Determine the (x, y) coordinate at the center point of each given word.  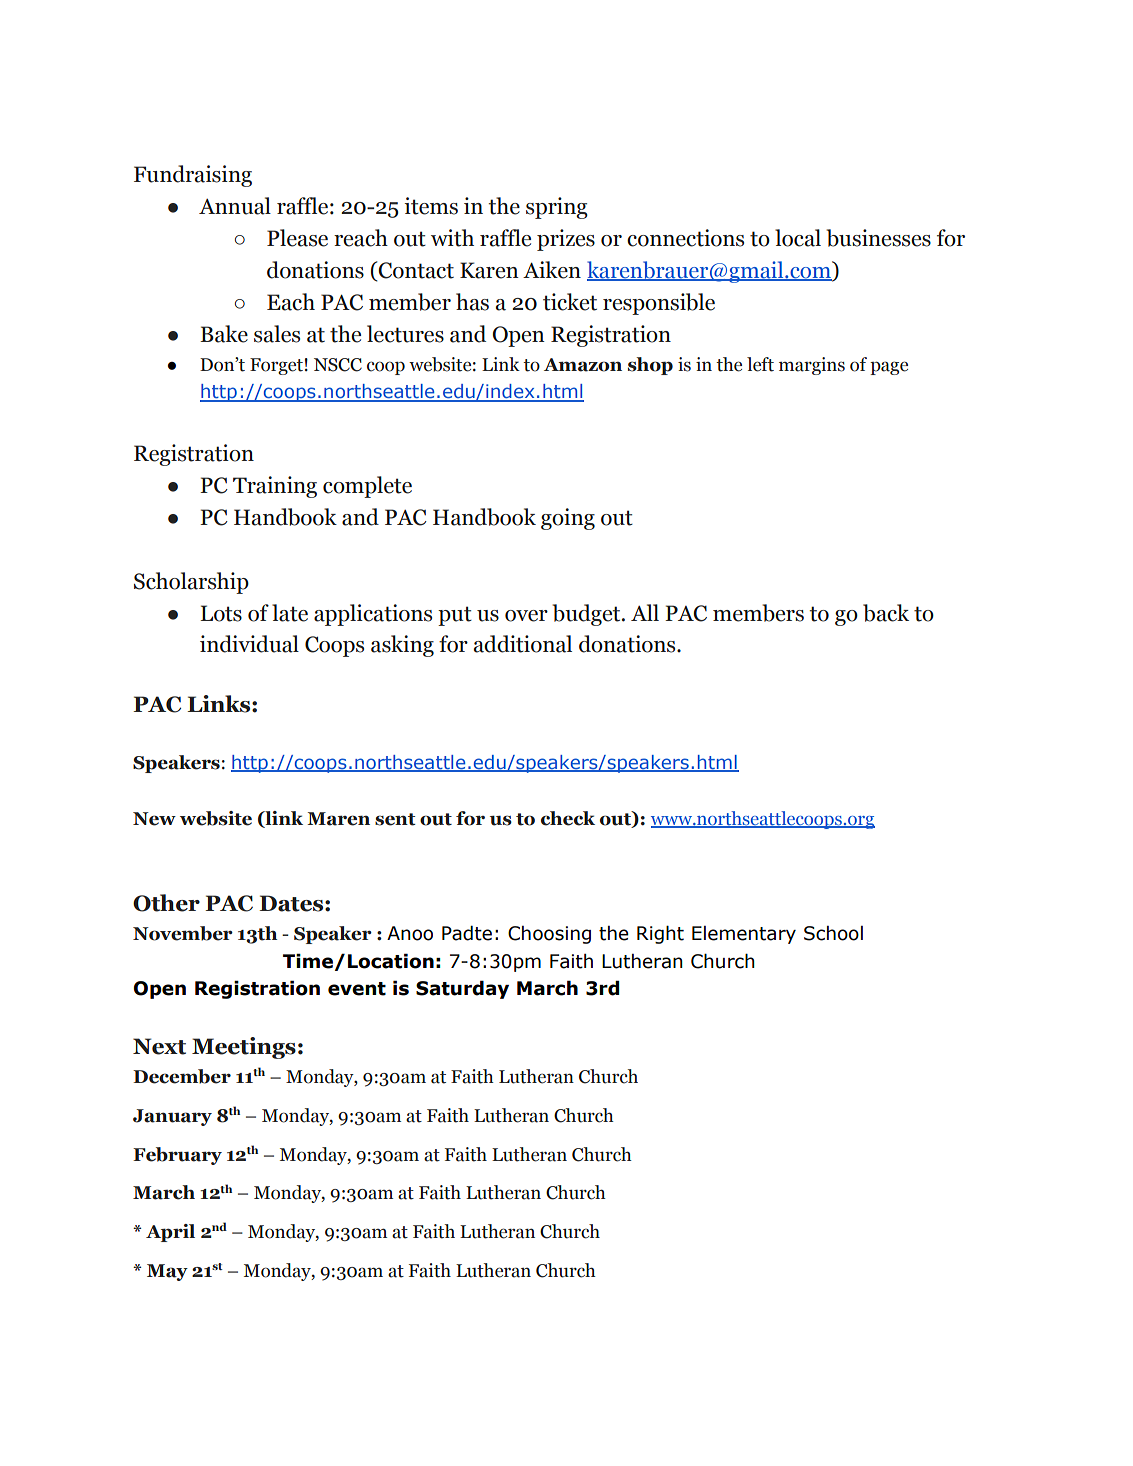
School (833, 933)
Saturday (462, 989)
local (798, 238)
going (568, 519)
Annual (235, 206)
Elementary (744, 935)
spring (557, 208)
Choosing (549, 935)
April (170, 1233)
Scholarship (191, 583)
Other (166, 903)
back (886, 613)
